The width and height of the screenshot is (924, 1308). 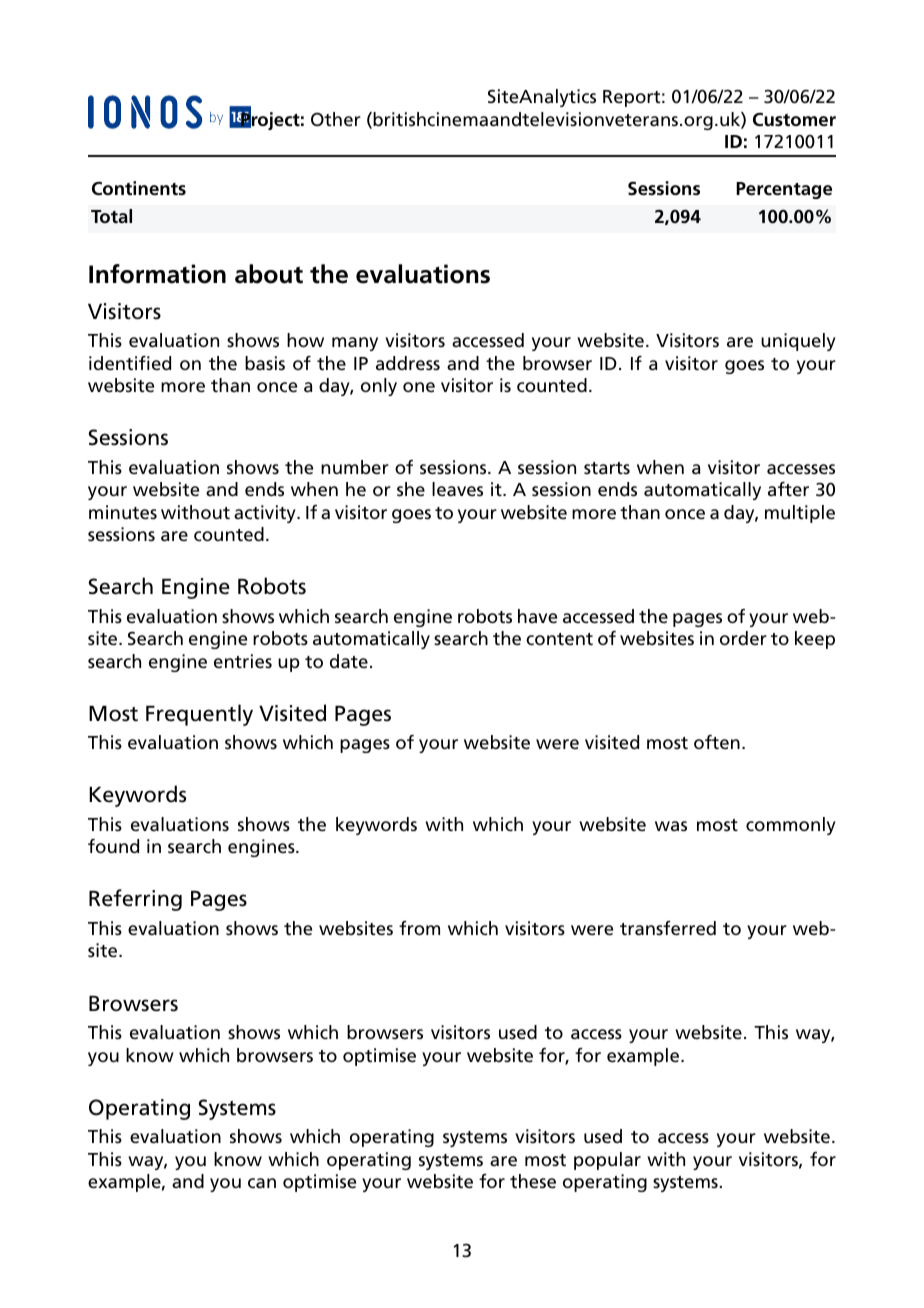 I want to click on was, so click(x=671, y=826).
